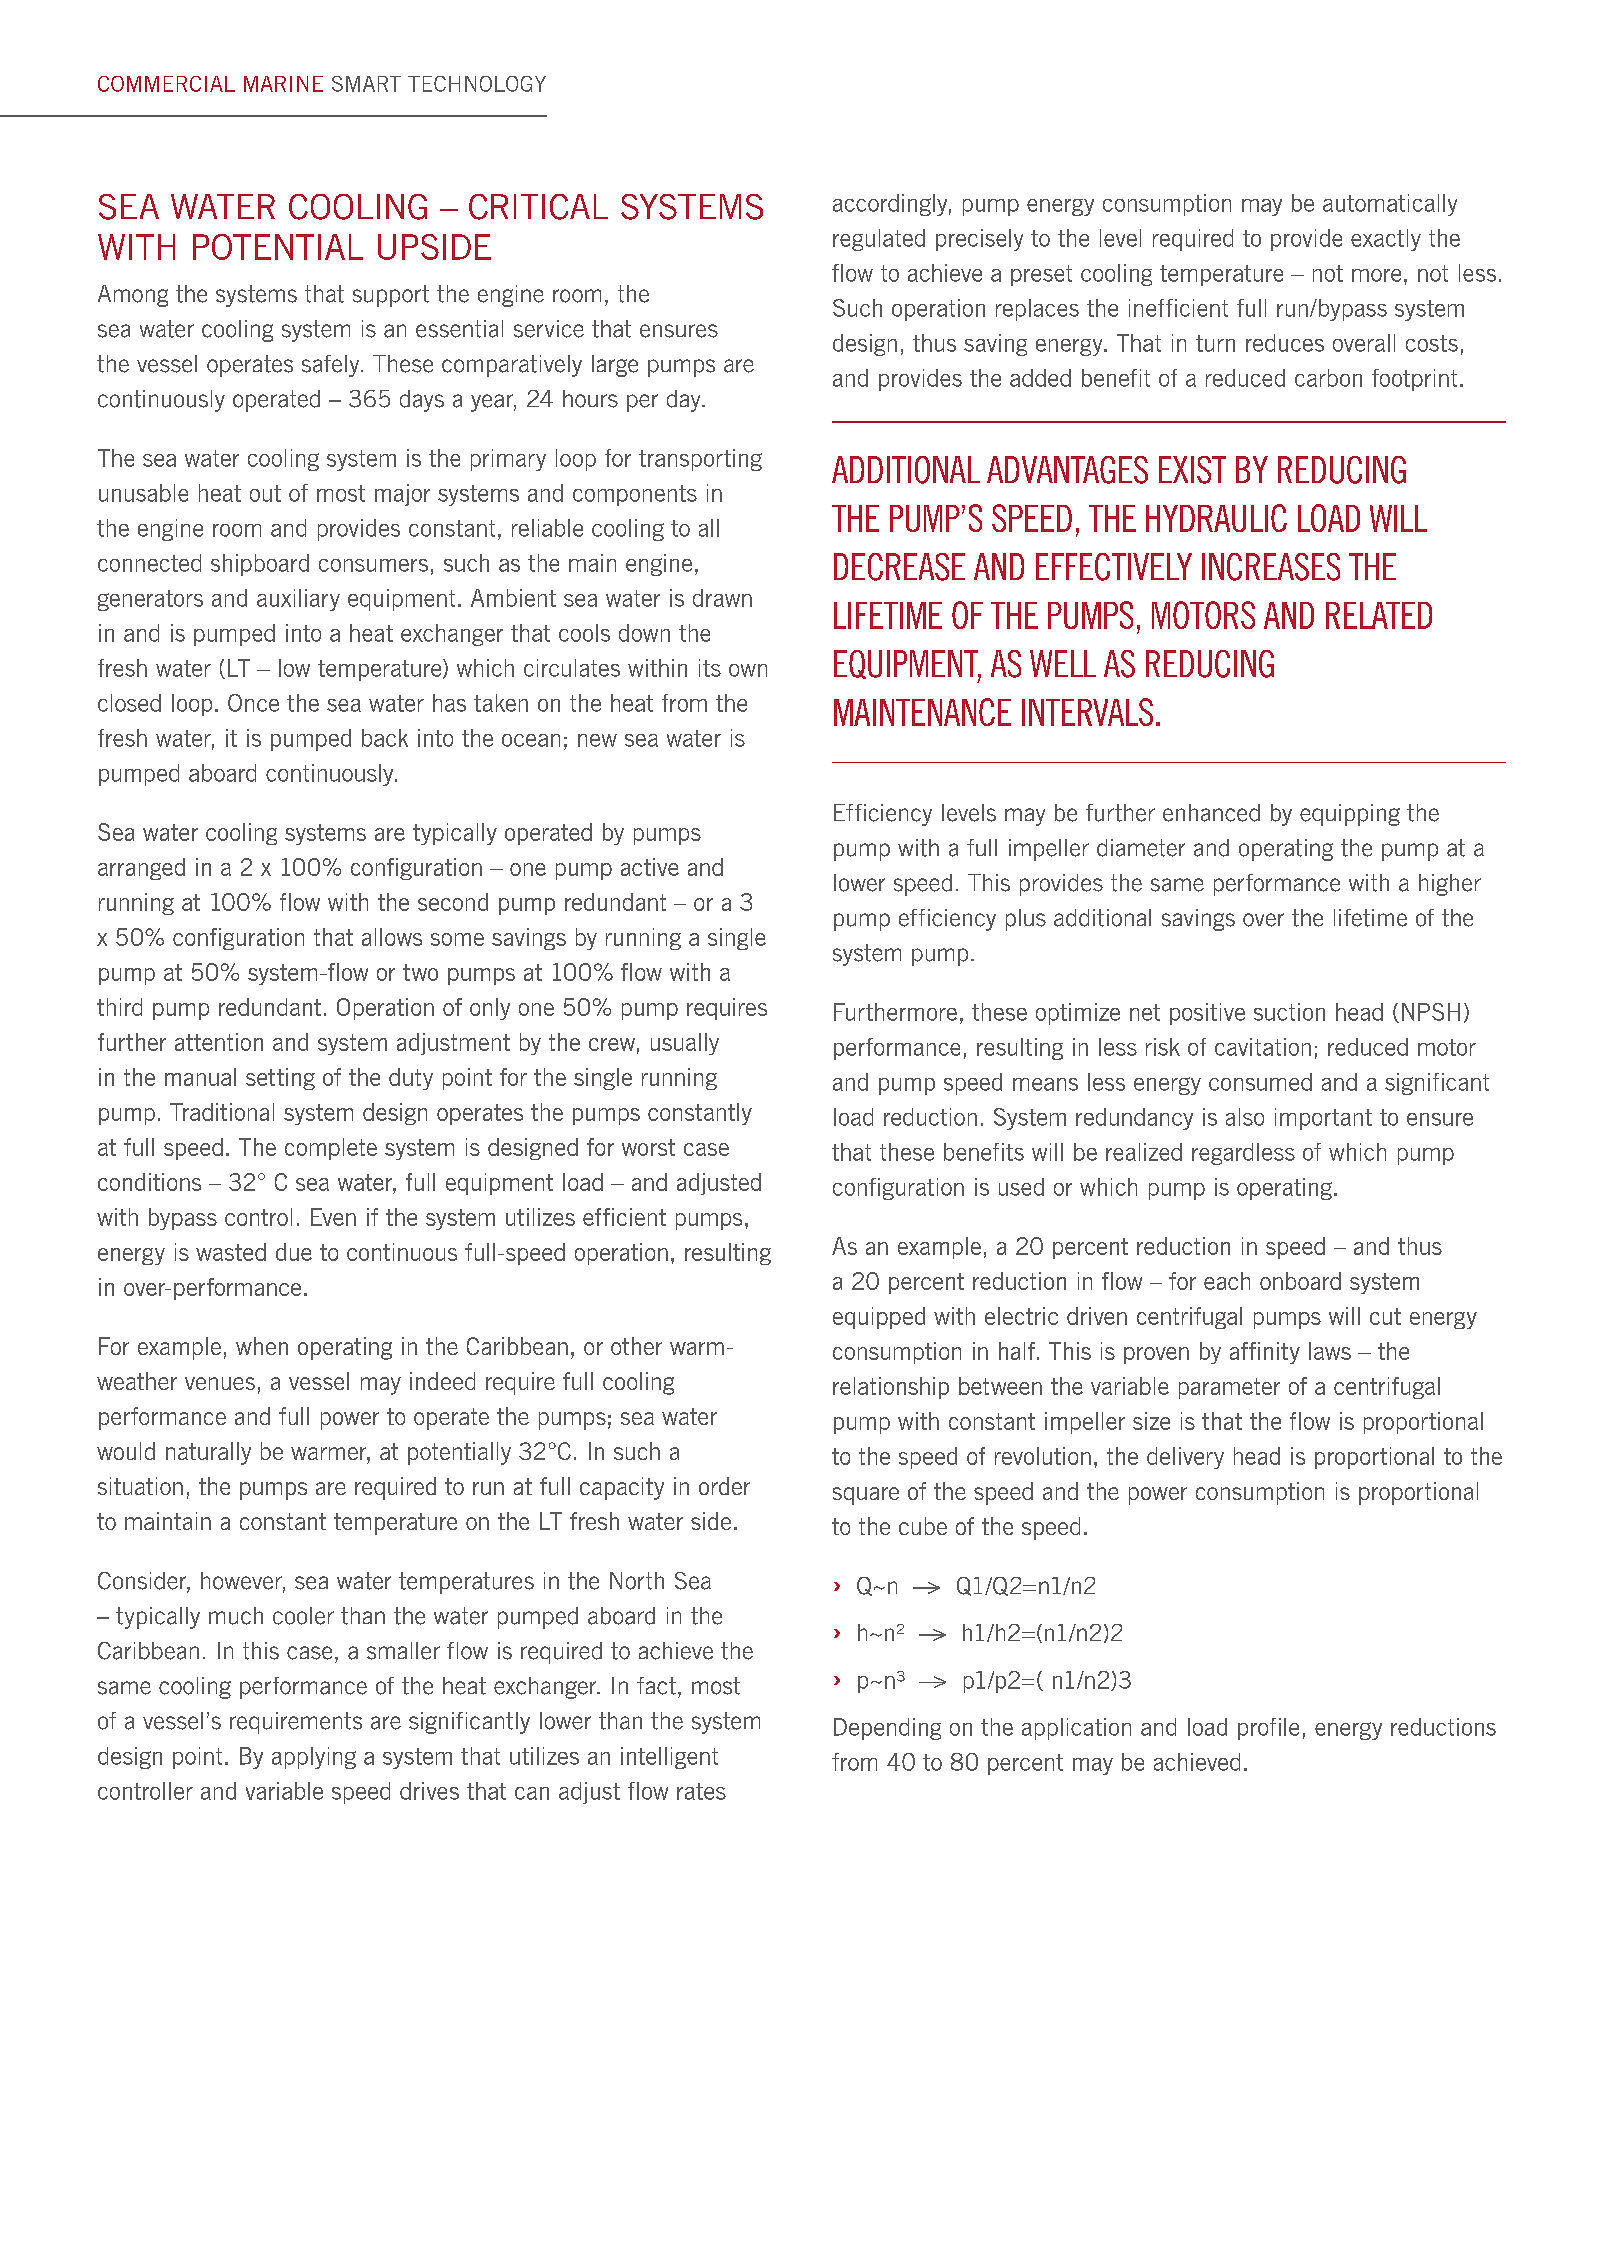 The height and width of the document is (2267, 1603). I want to click on profile, so click(1268, 1729).
